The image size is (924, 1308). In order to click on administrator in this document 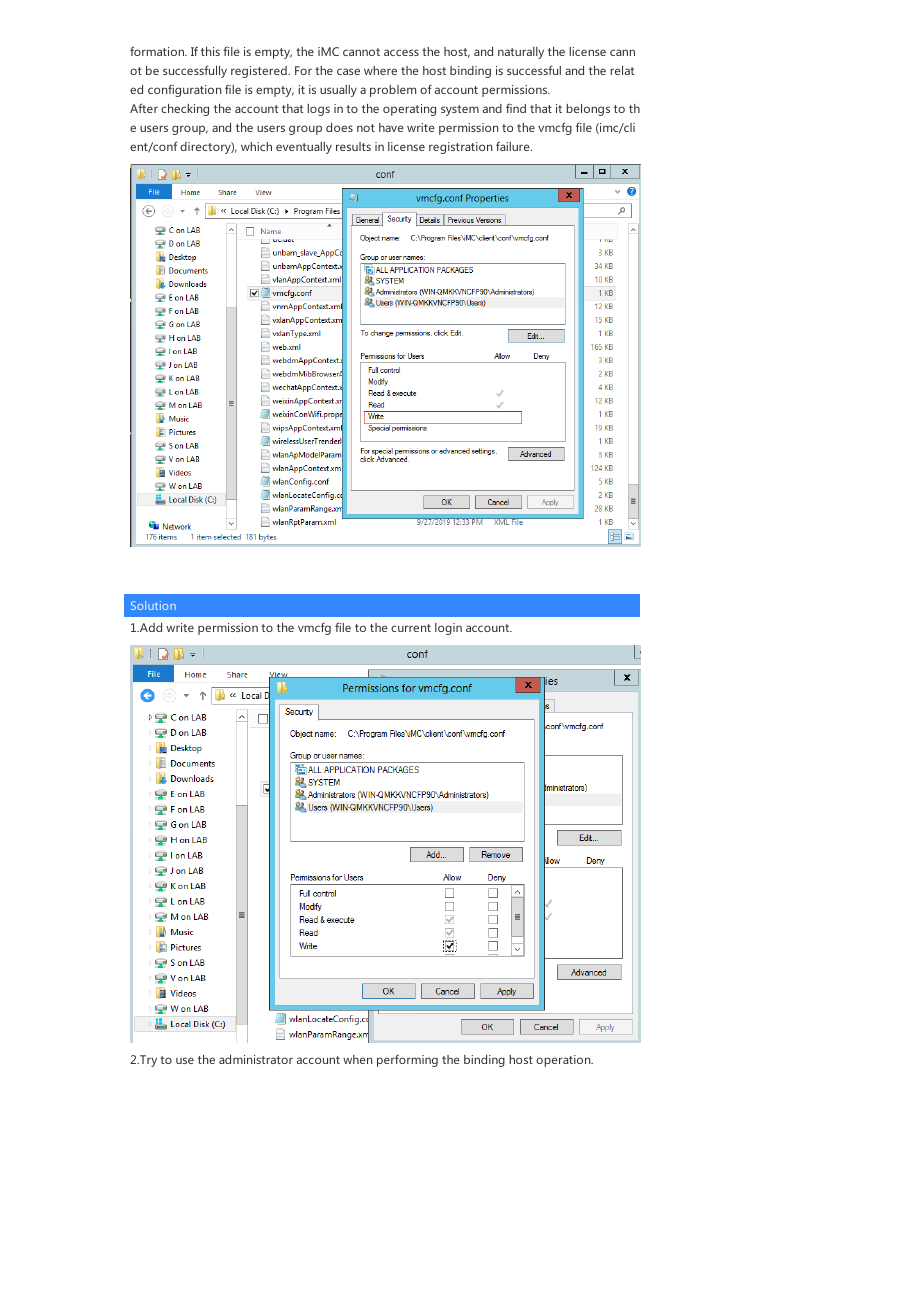, I will do `click(256, 1059)`.
